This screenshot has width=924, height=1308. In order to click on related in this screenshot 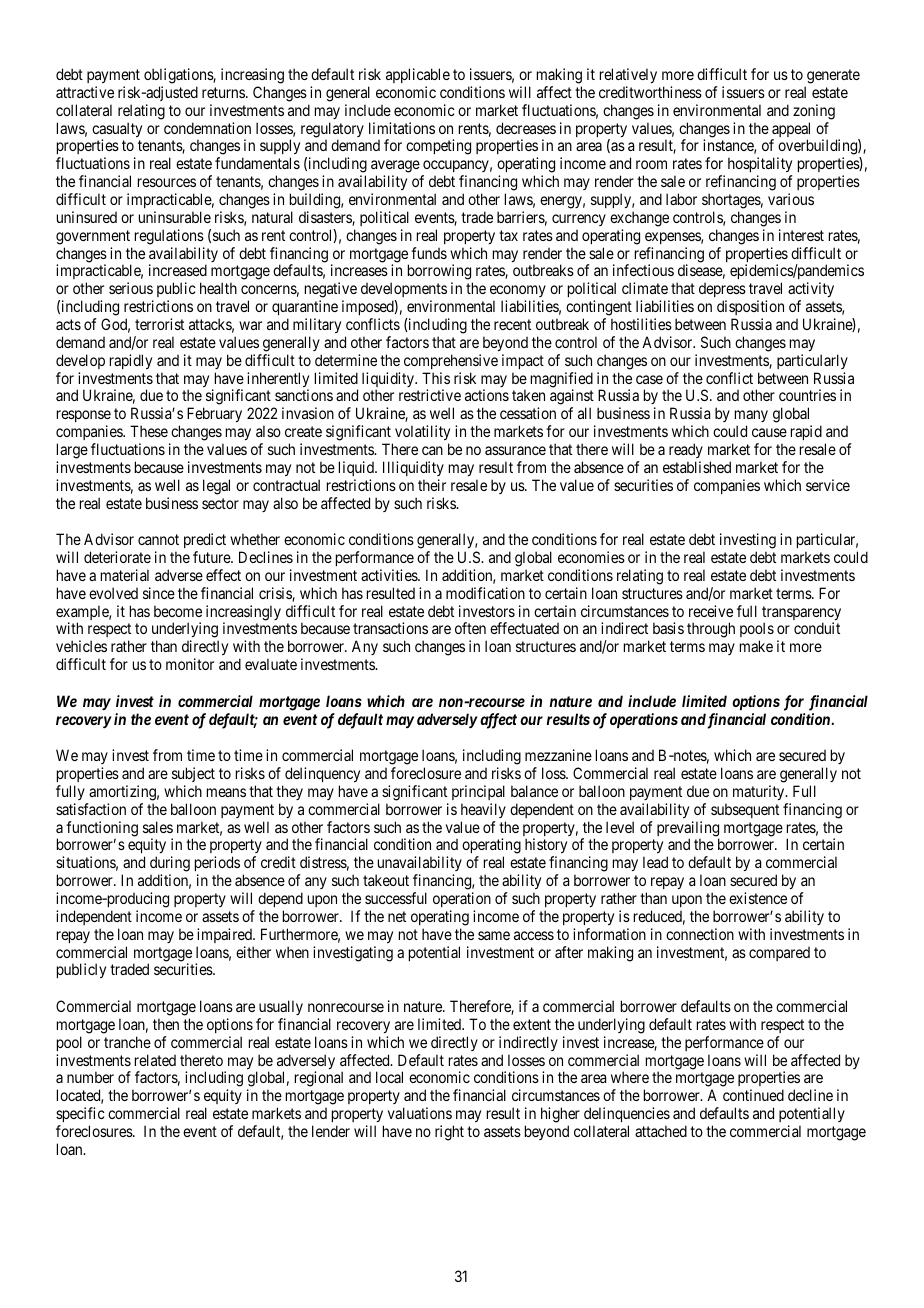, I will do `click(155, 1060)`.
